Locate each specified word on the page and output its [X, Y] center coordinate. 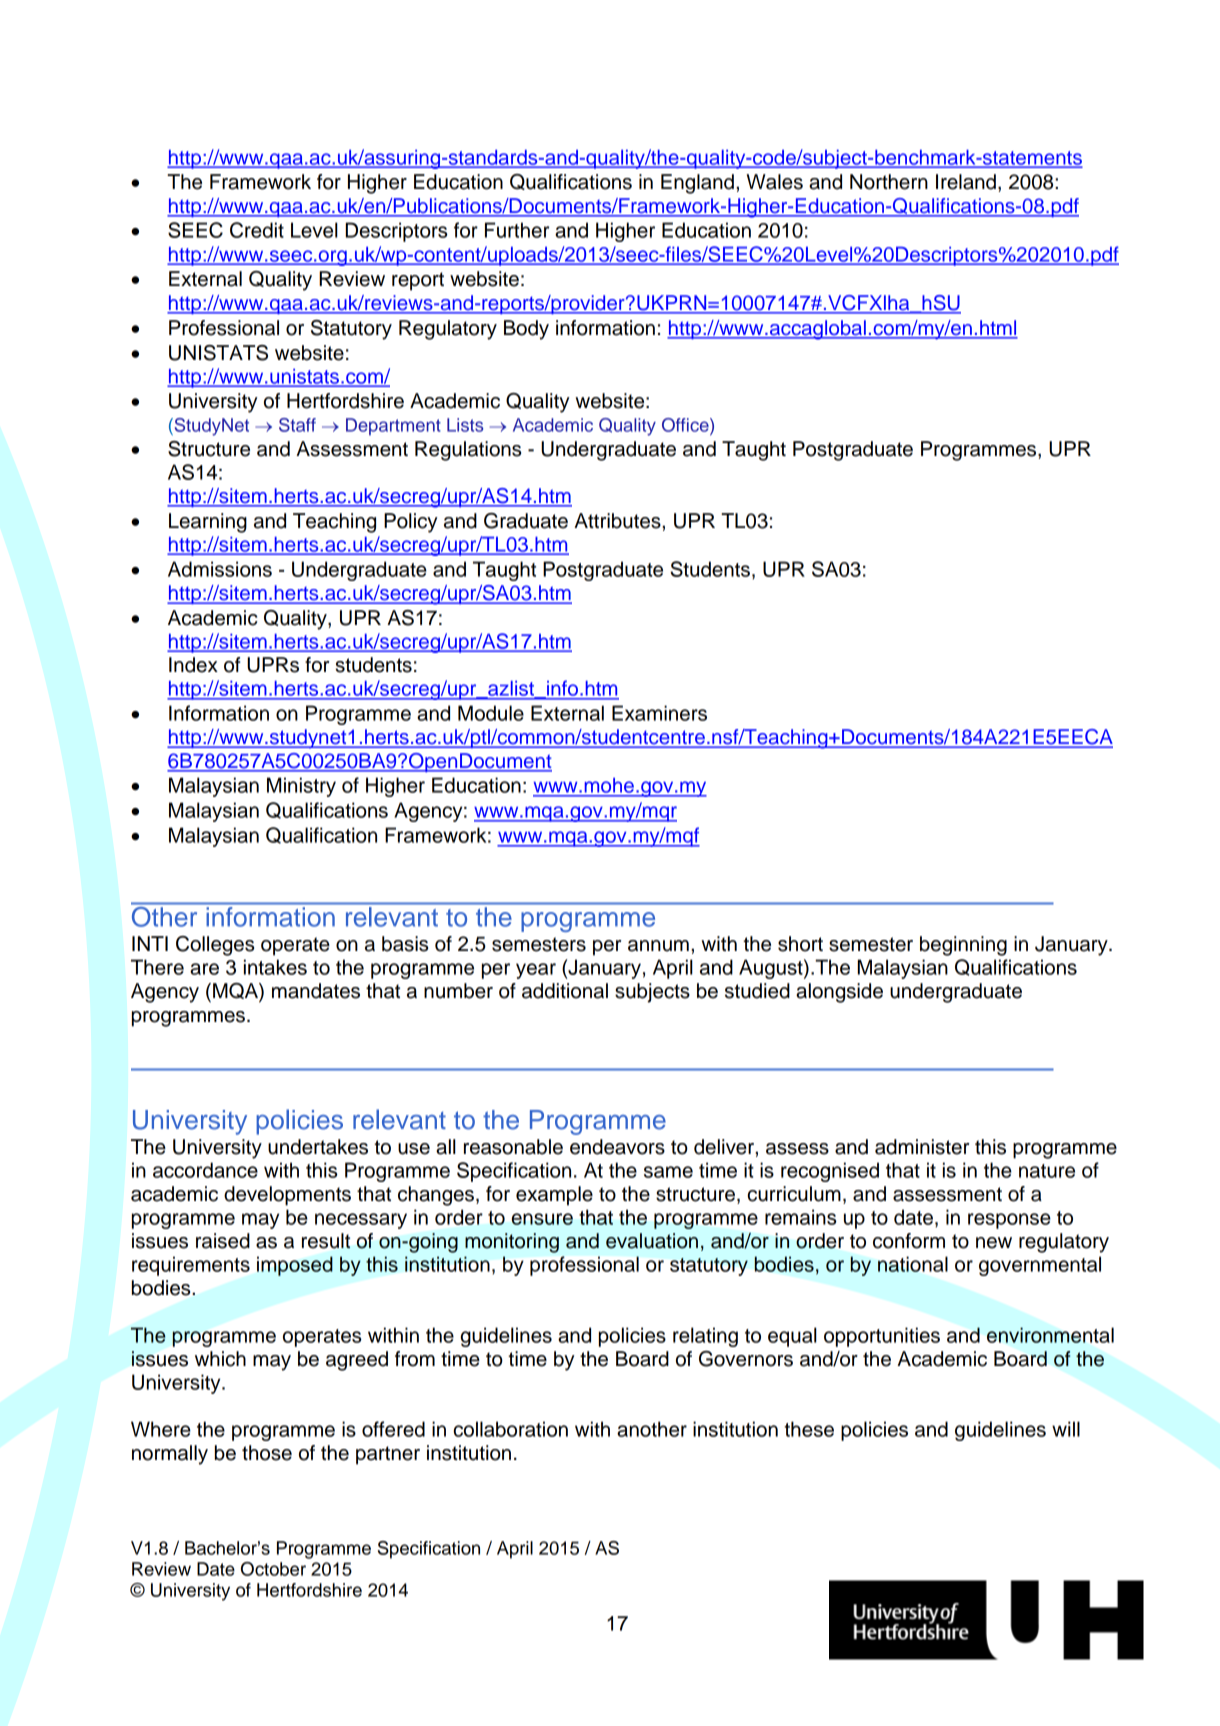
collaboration [511, 1429]
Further [517, 230]
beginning [963, 946]
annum [658, 946]
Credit [257, 230]
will [1066, 1429]
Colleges [215, 946]
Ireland [966, 182]
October [273, 1569]
